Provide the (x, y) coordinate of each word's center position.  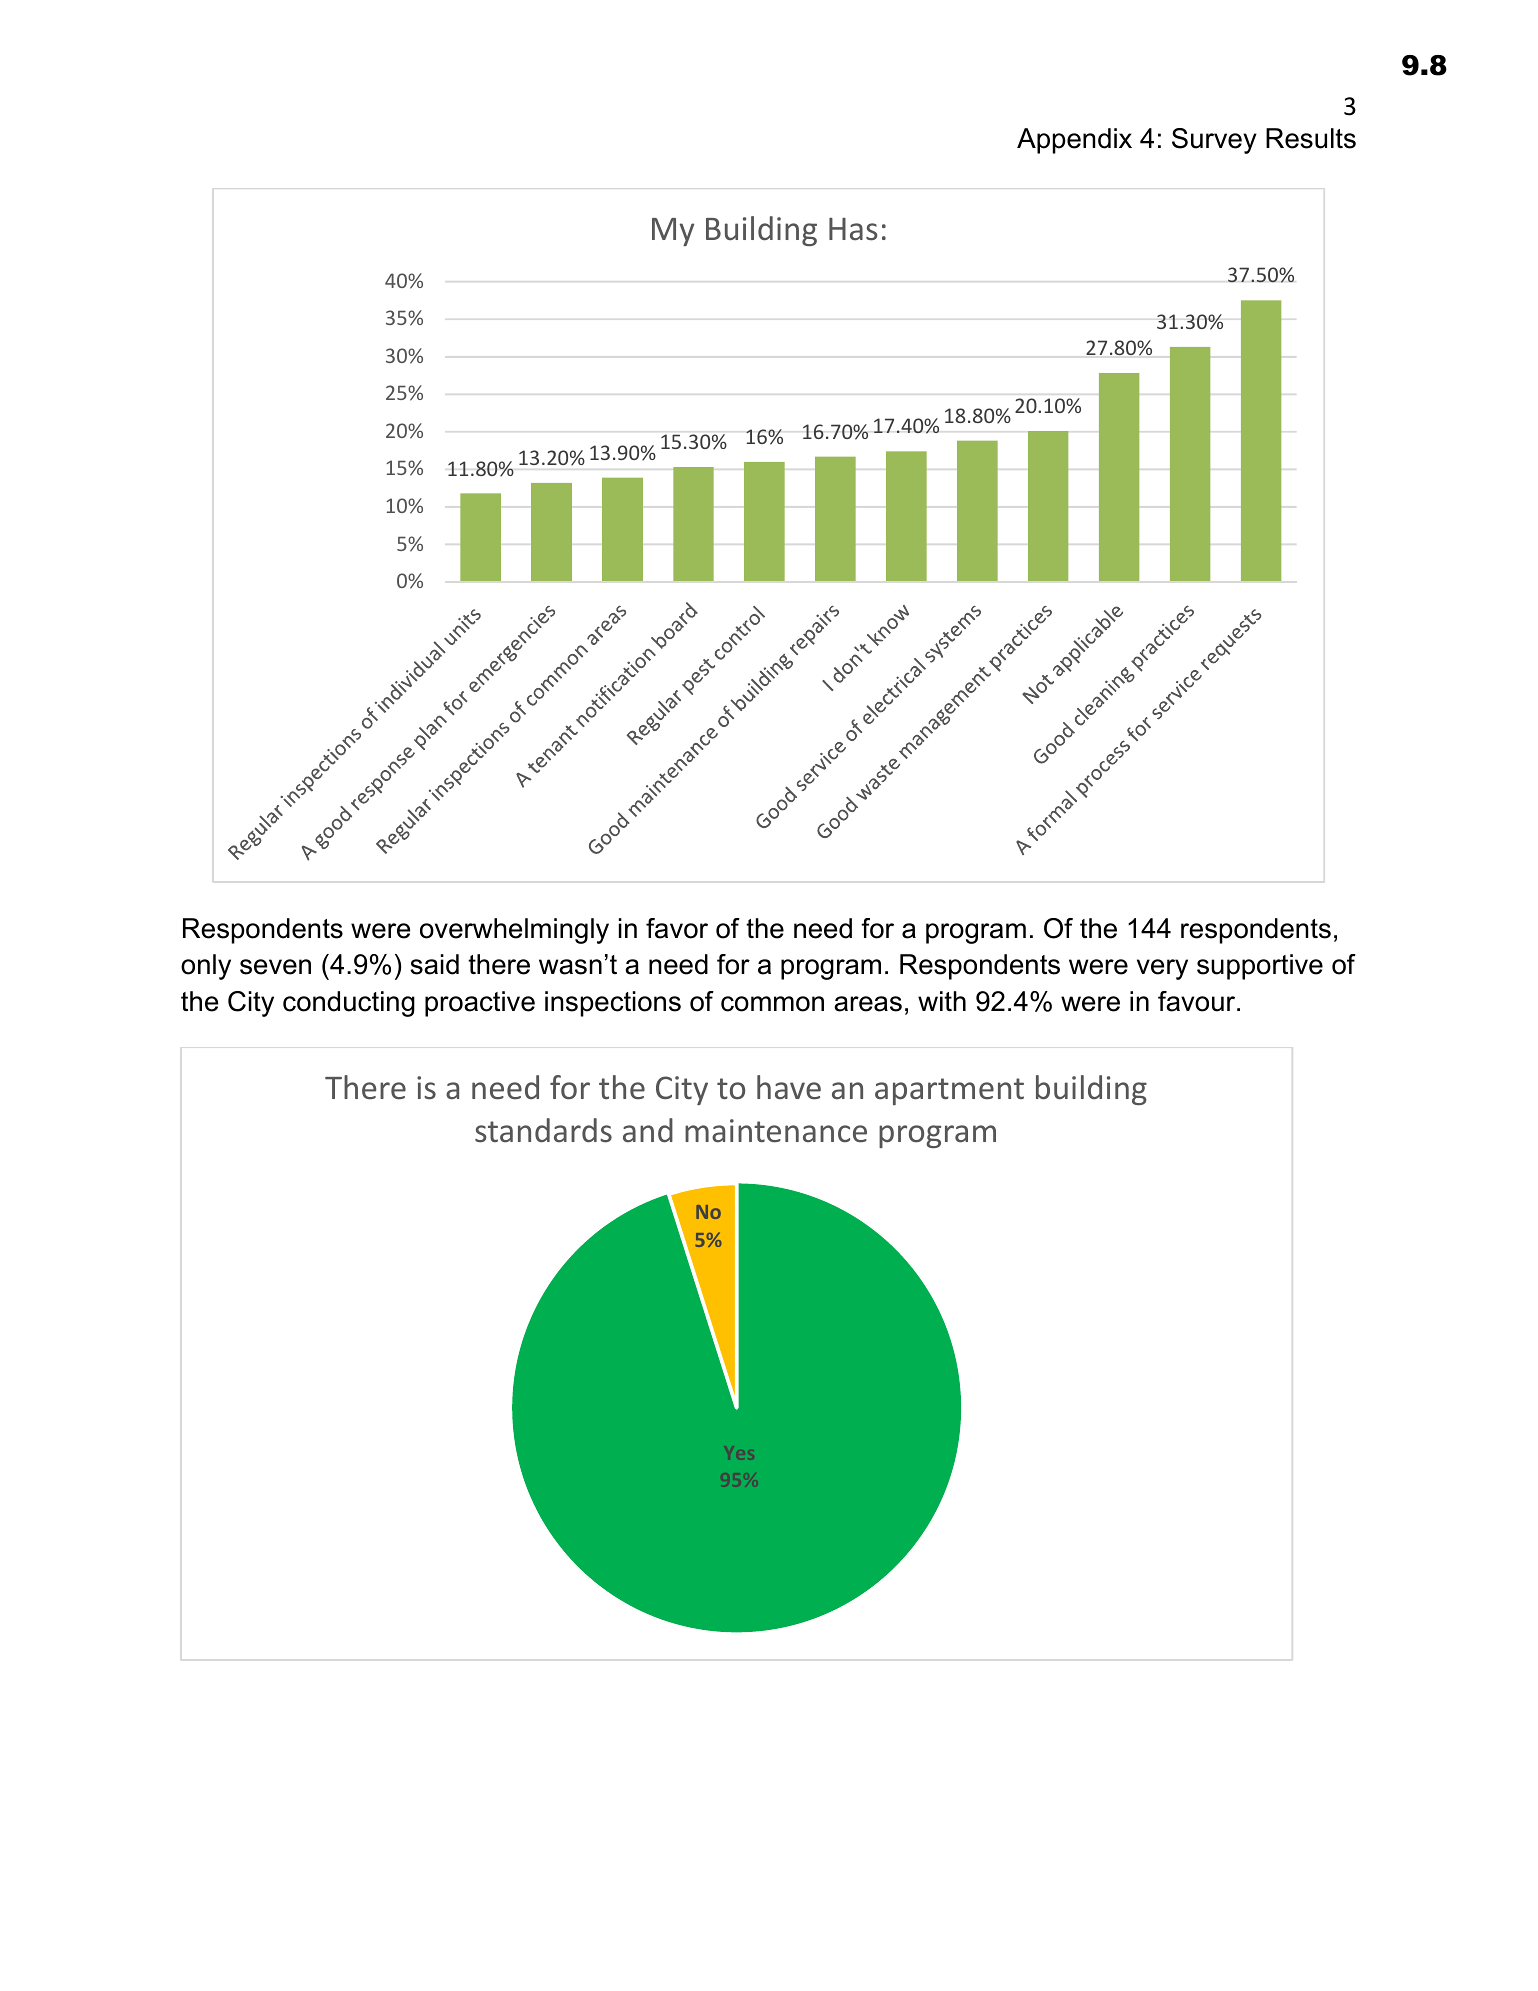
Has (853, 229)
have (789, 1087)
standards (543, 1130)
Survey (1214, 141)
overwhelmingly (514, 931)
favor (677, 928)
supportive (1260, 967)
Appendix (1074, 141)
